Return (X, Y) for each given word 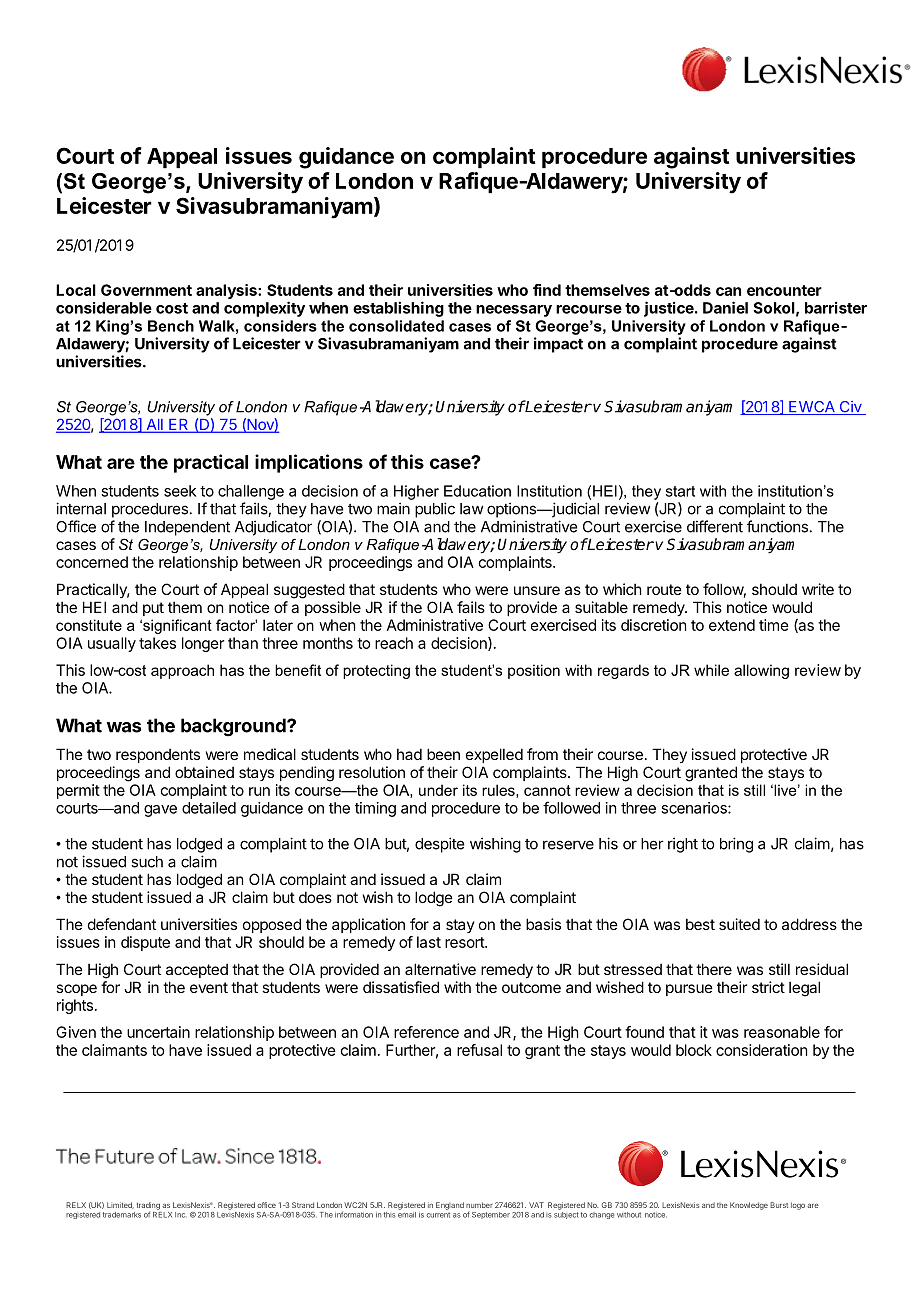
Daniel (725, 307)
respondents (158, 756)
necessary (514, 311)
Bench (171, 326)
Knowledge (749, 1206)
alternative (440, 969)
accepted (197, 971)
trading (148, 1207)
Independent (187, 528)
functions (777, 526)
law (471, 509)
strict (768, 987)
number (479, 1205)
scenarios (695, 808)
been (443, 754)
